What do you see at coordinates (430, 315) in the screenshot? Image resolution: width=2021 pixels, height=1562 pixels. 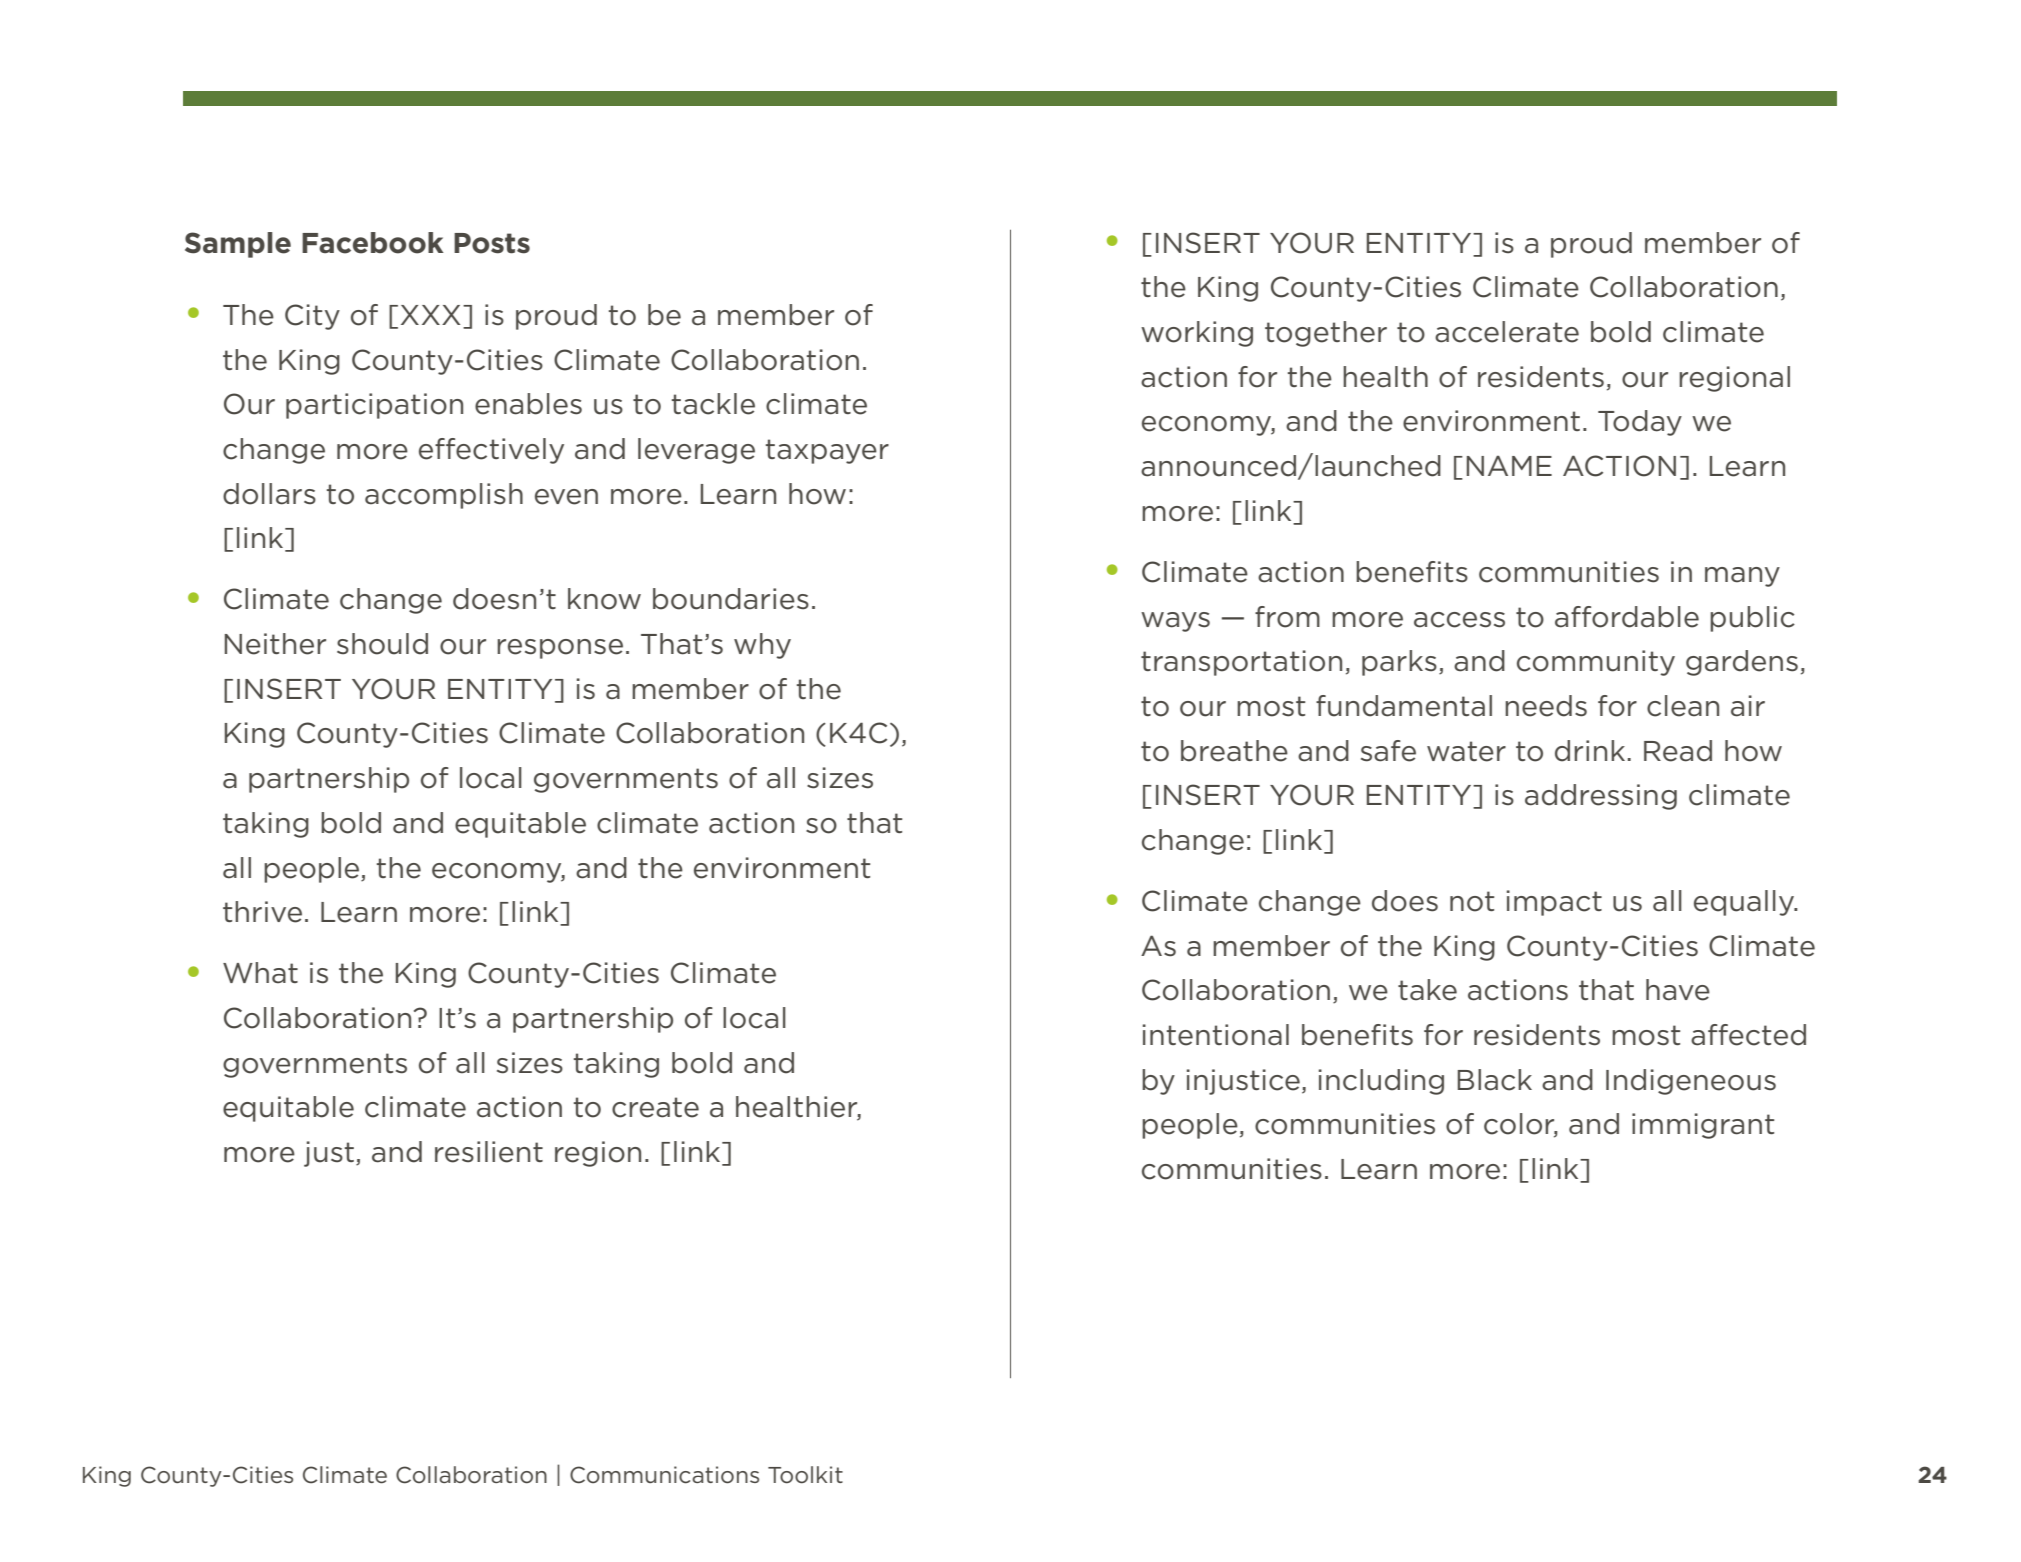 I see `XXX` at bounding box center [430, 315].
